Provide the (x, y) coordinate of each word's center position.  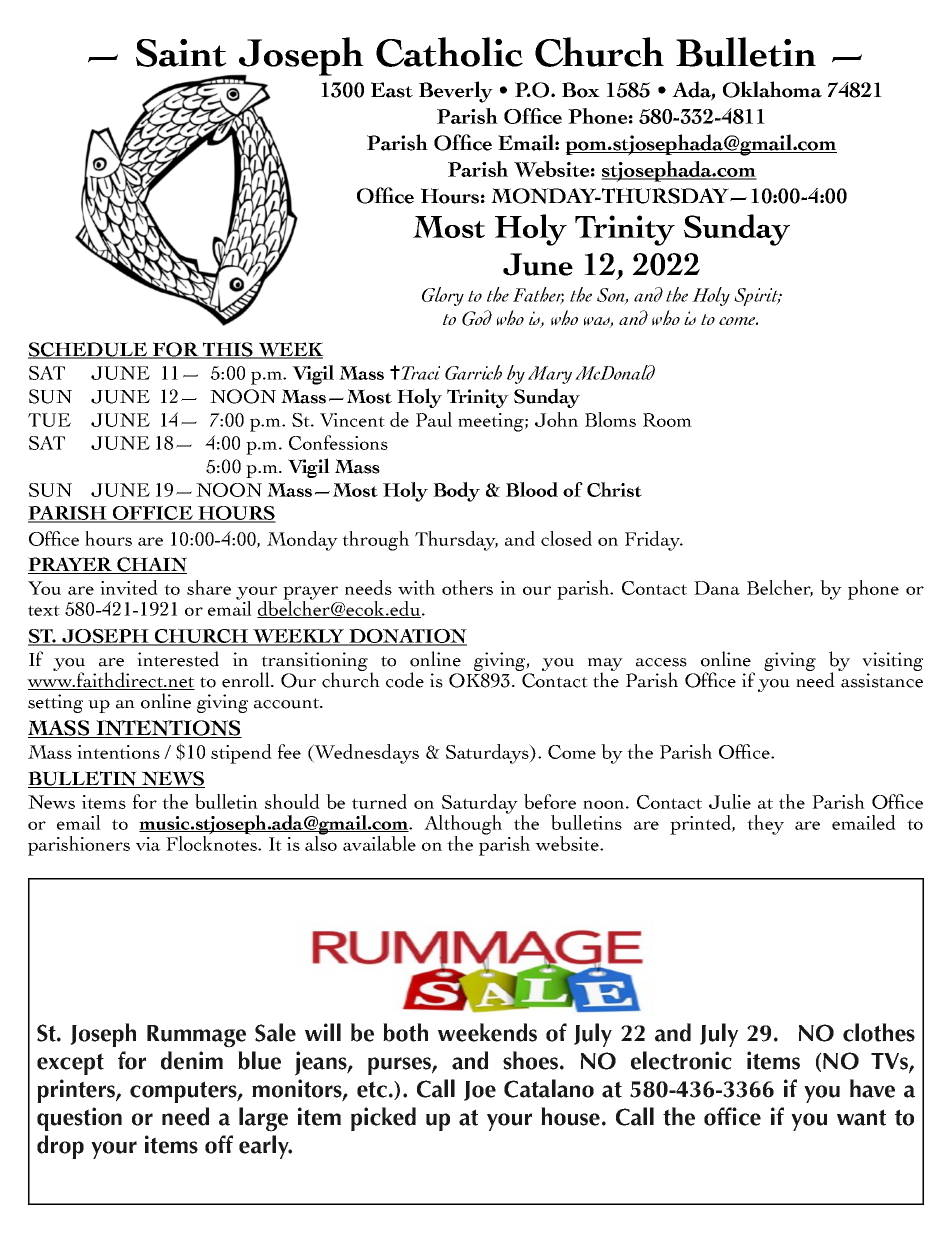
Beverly (456, 92)
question (79, 1119)
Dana (717, 588)
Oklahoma (772, 89)
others (467, 587)
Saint (181, 53)
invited (129, 587)
